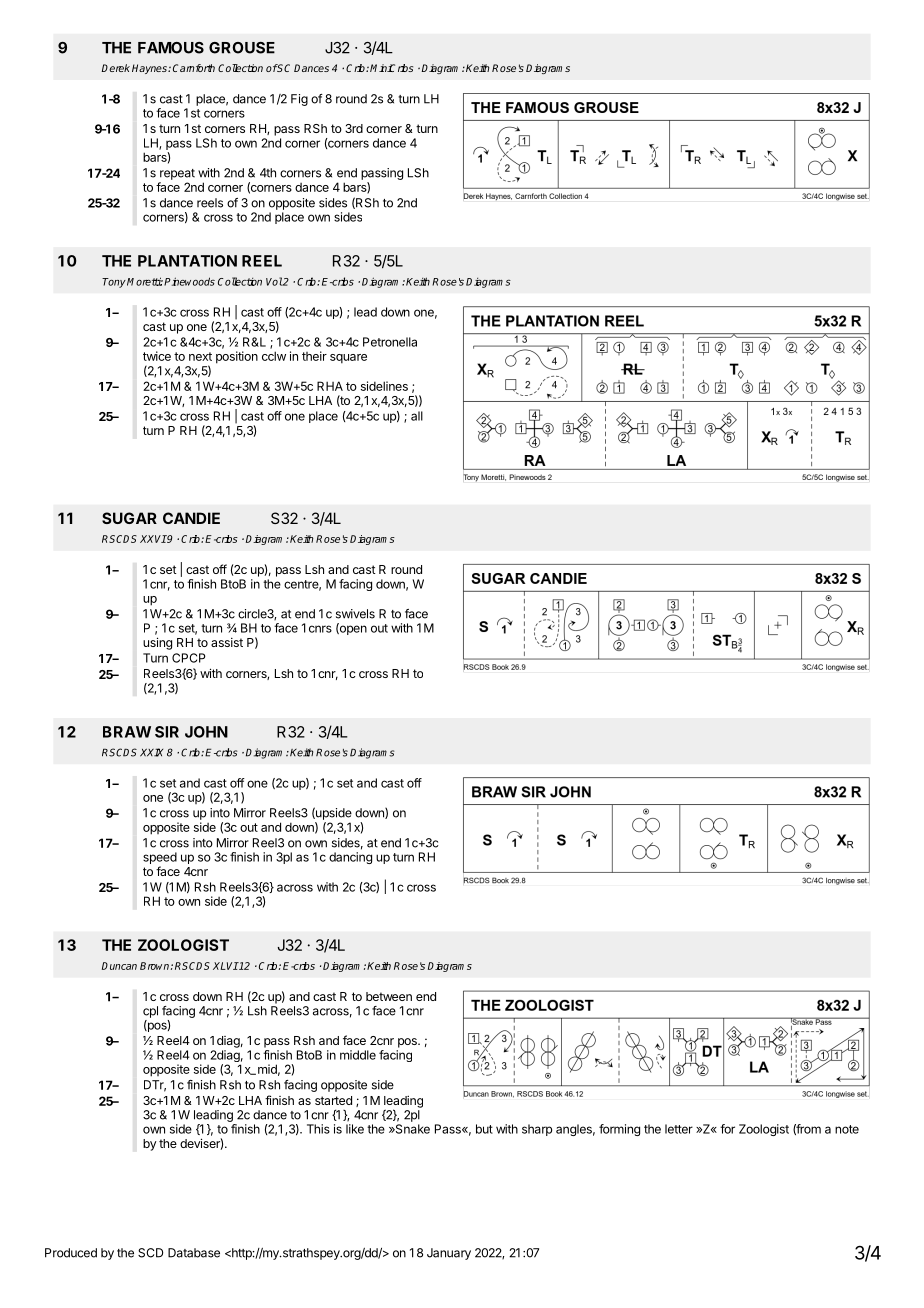  I want to click on Haynes, so click(150, 69).
